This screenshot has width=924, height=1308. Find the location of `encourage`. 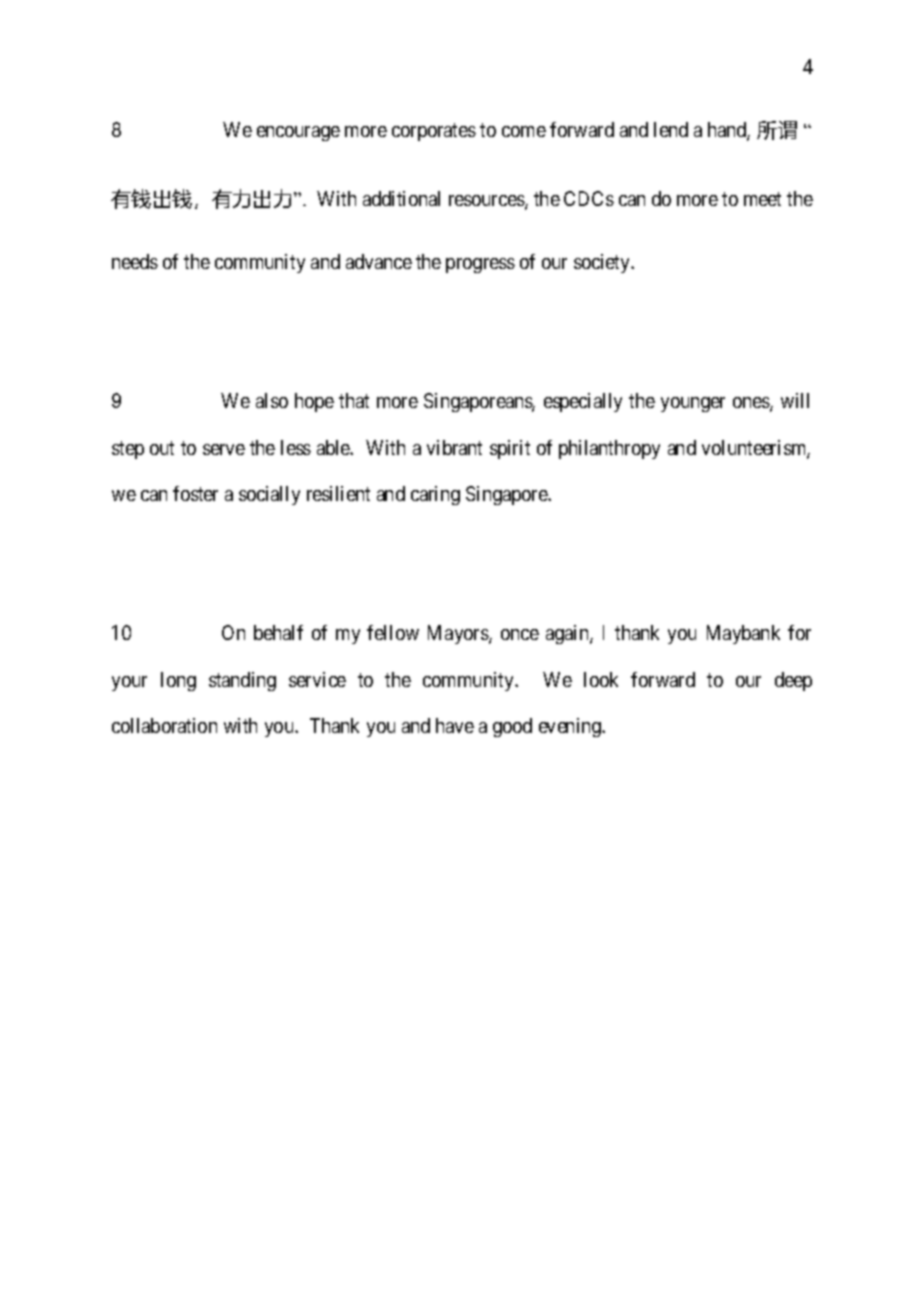

encourage is located at coordinates (298, 133).
